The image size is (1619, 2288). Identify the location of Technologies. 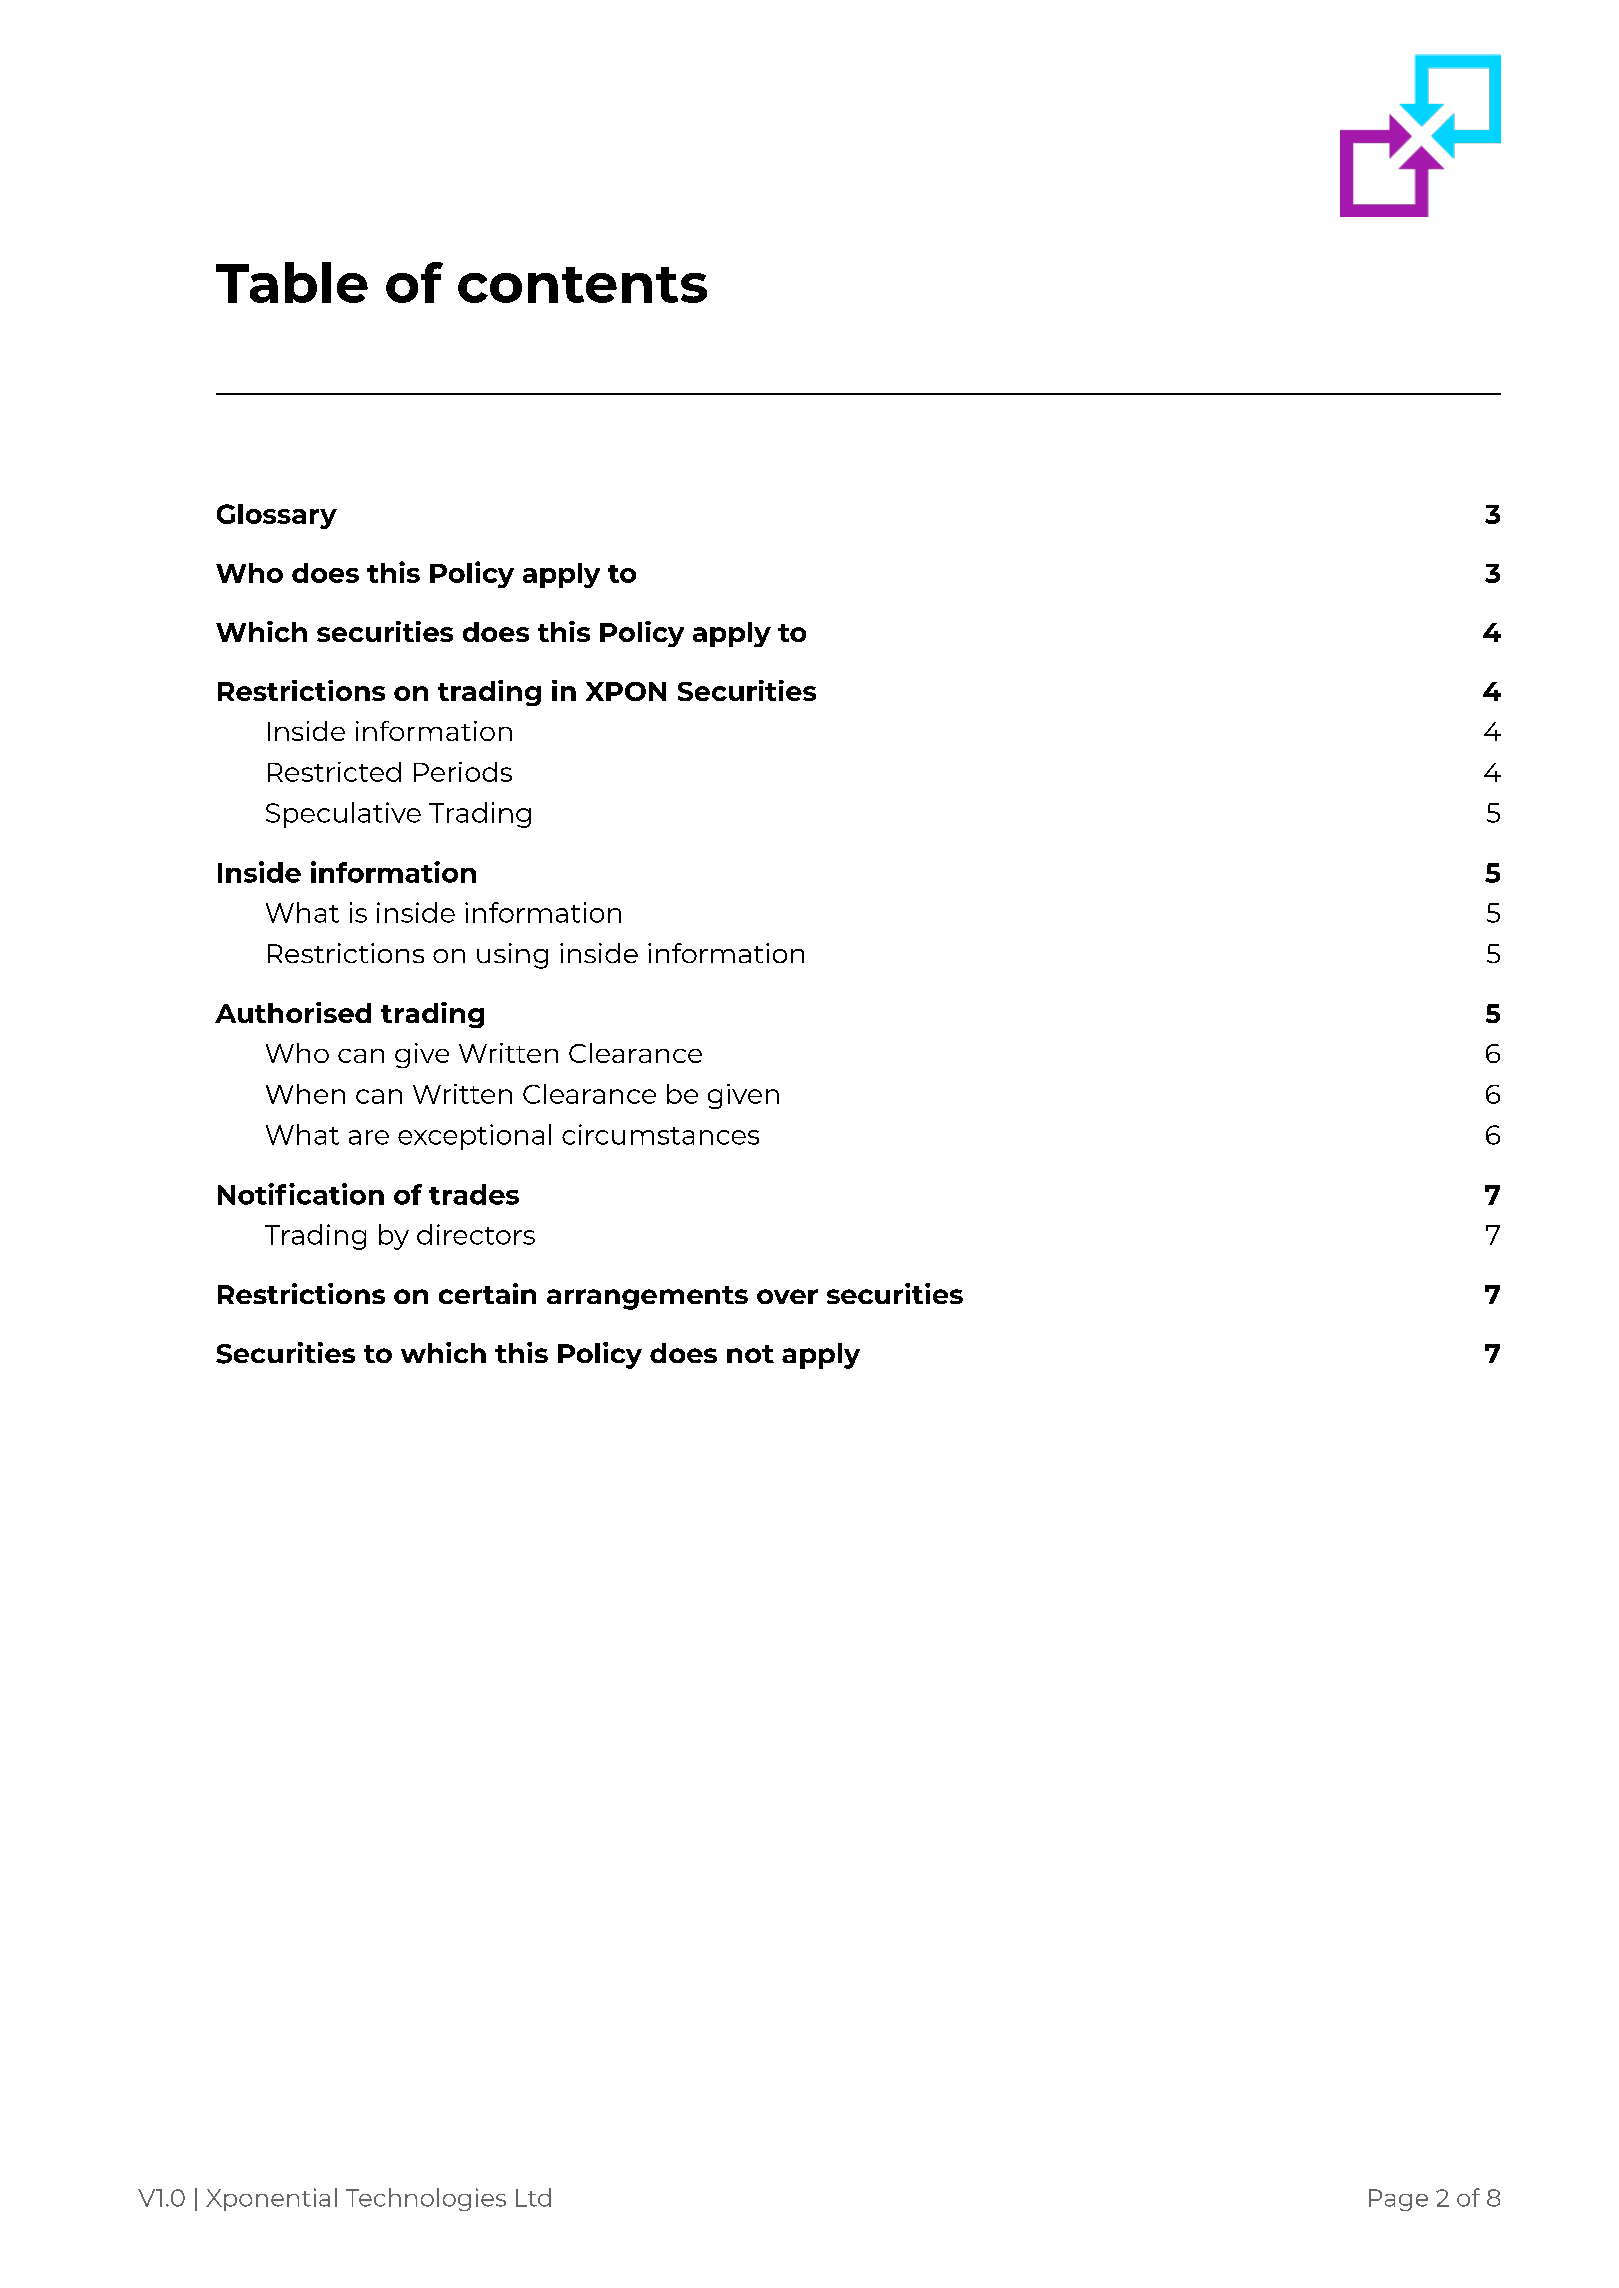
(426, 2199).
